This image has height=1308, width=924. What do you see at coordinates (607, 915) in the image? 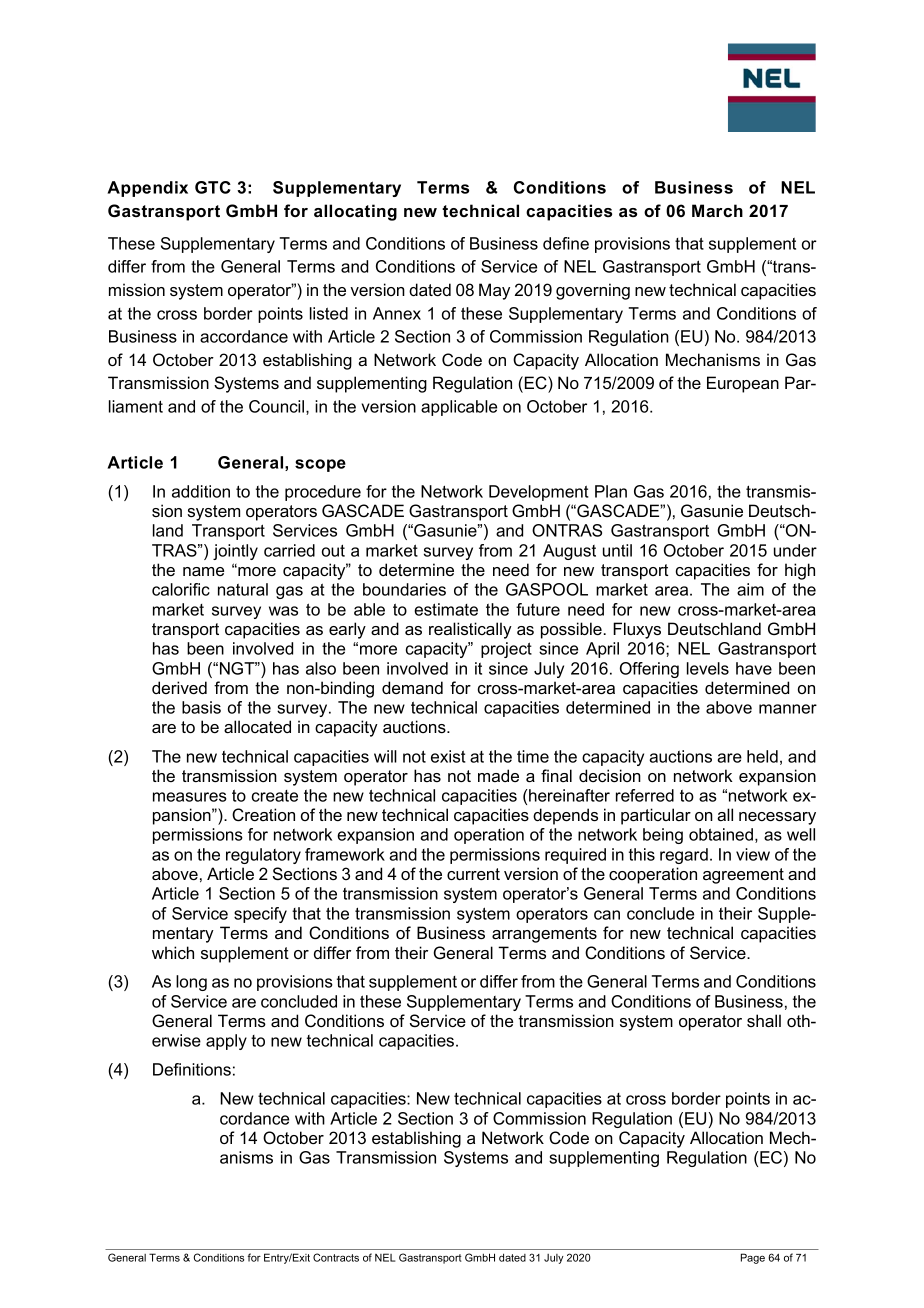
I see `can` at bounding box center [607, 915].
